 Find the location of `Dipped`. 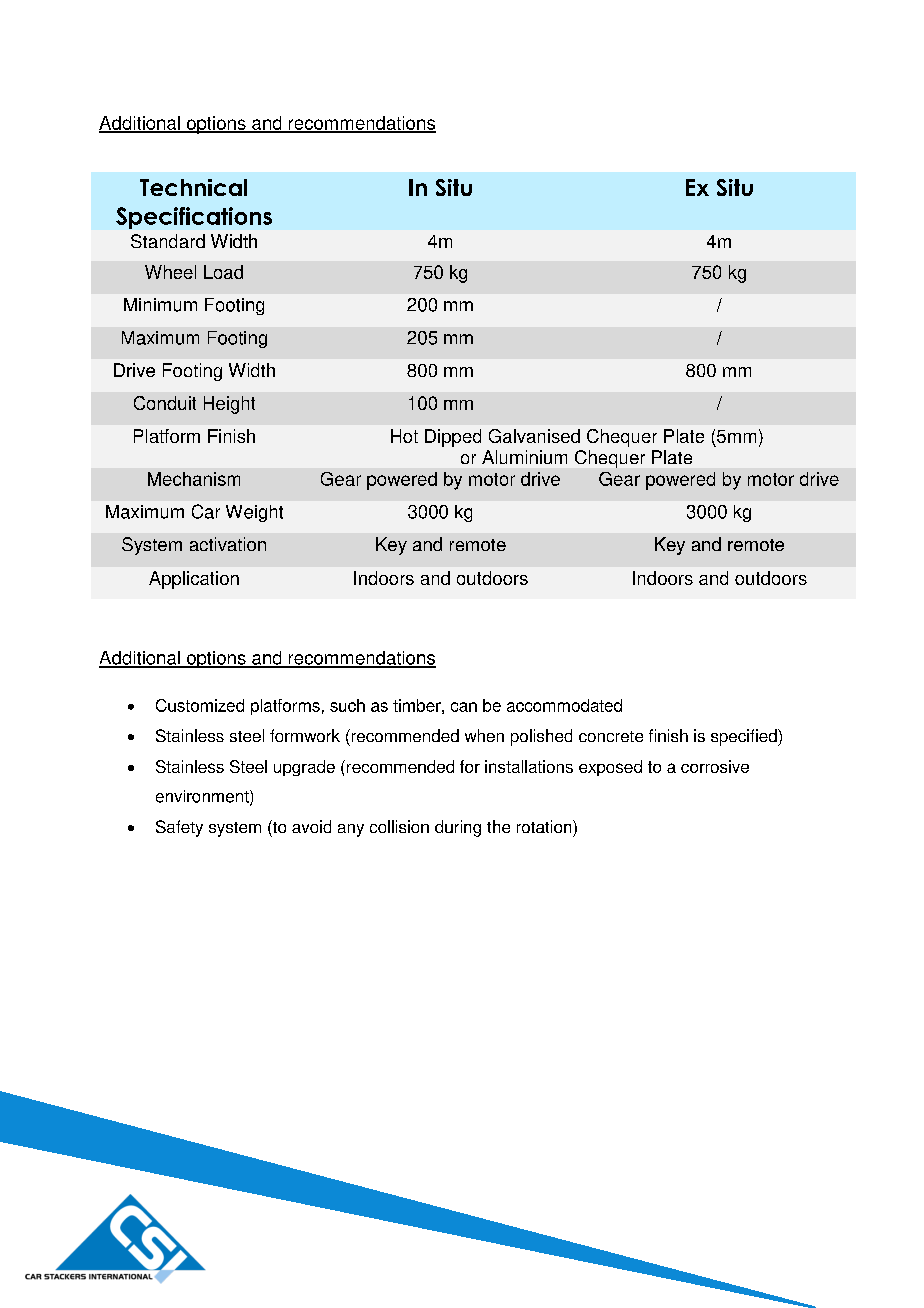

Dipped is located at coordinates (453, 438).
